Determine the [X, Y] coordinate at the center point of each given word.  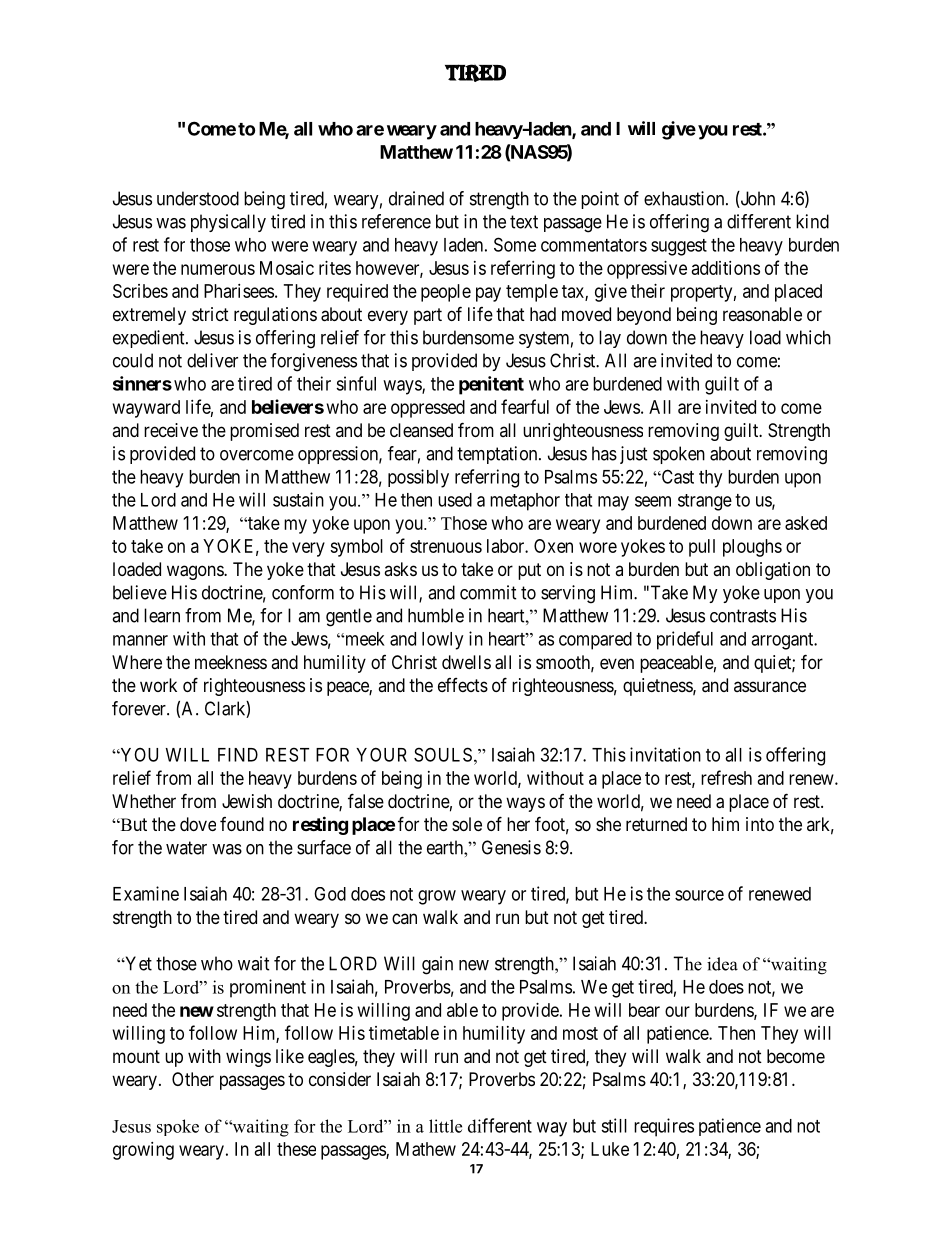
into [760, 824]
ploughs [752, 548]
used [455, 500]
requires [664, 1127]
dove [198, 824]
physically [228, 223]
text [524, 222]
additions [726, 268]
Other [193, 1079]
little [445, 1126]
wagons [196, 572]
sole [467, 824]
